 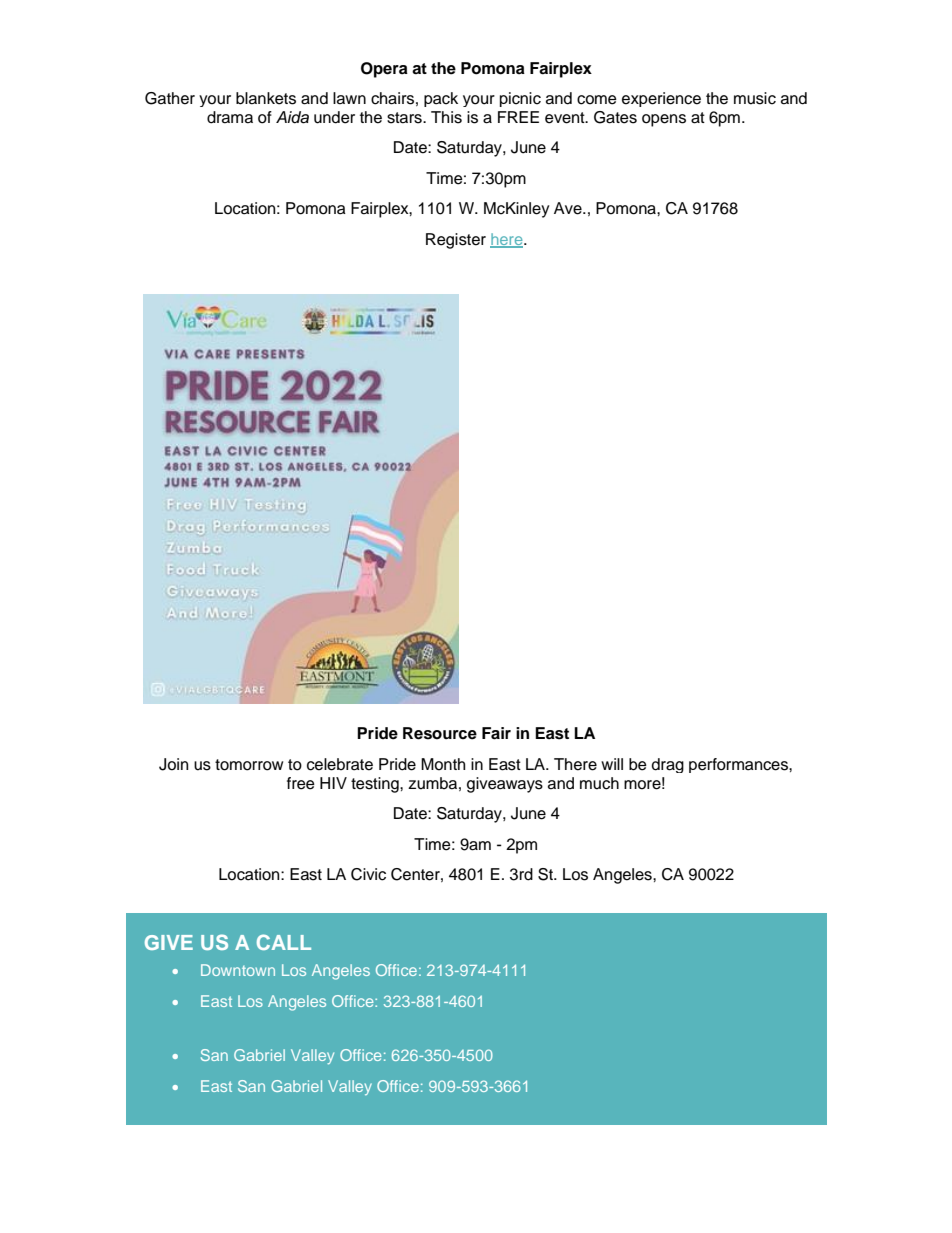 I want to click on experience, so click(x=661, y=99).
